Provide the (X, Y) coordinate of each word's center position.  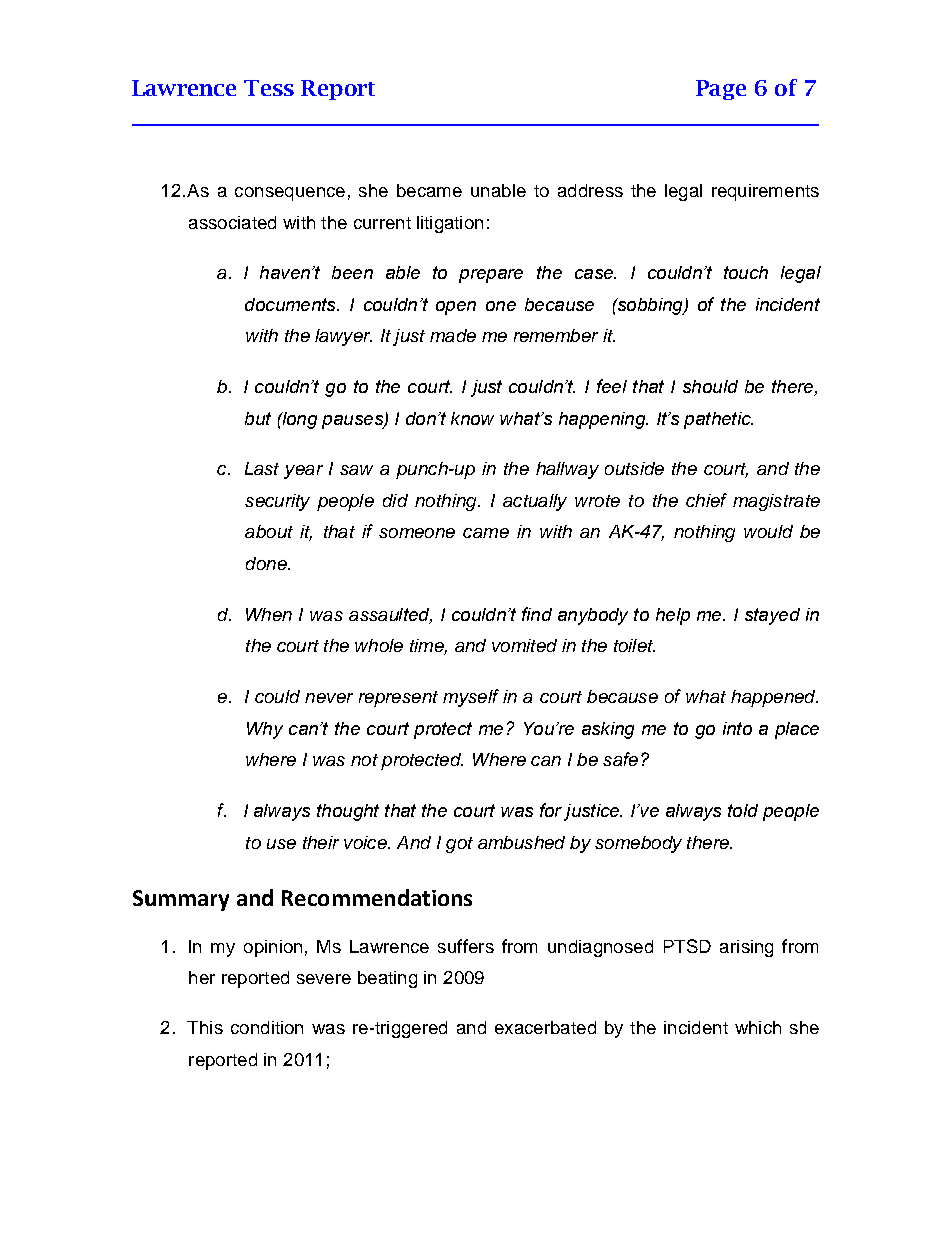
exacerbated (545, 1027)
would (768, 531)
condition (267, 1027)
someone (417, 533)
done (267, 563)
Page (721, 90)
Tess (269, 88)
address (590, 190)
